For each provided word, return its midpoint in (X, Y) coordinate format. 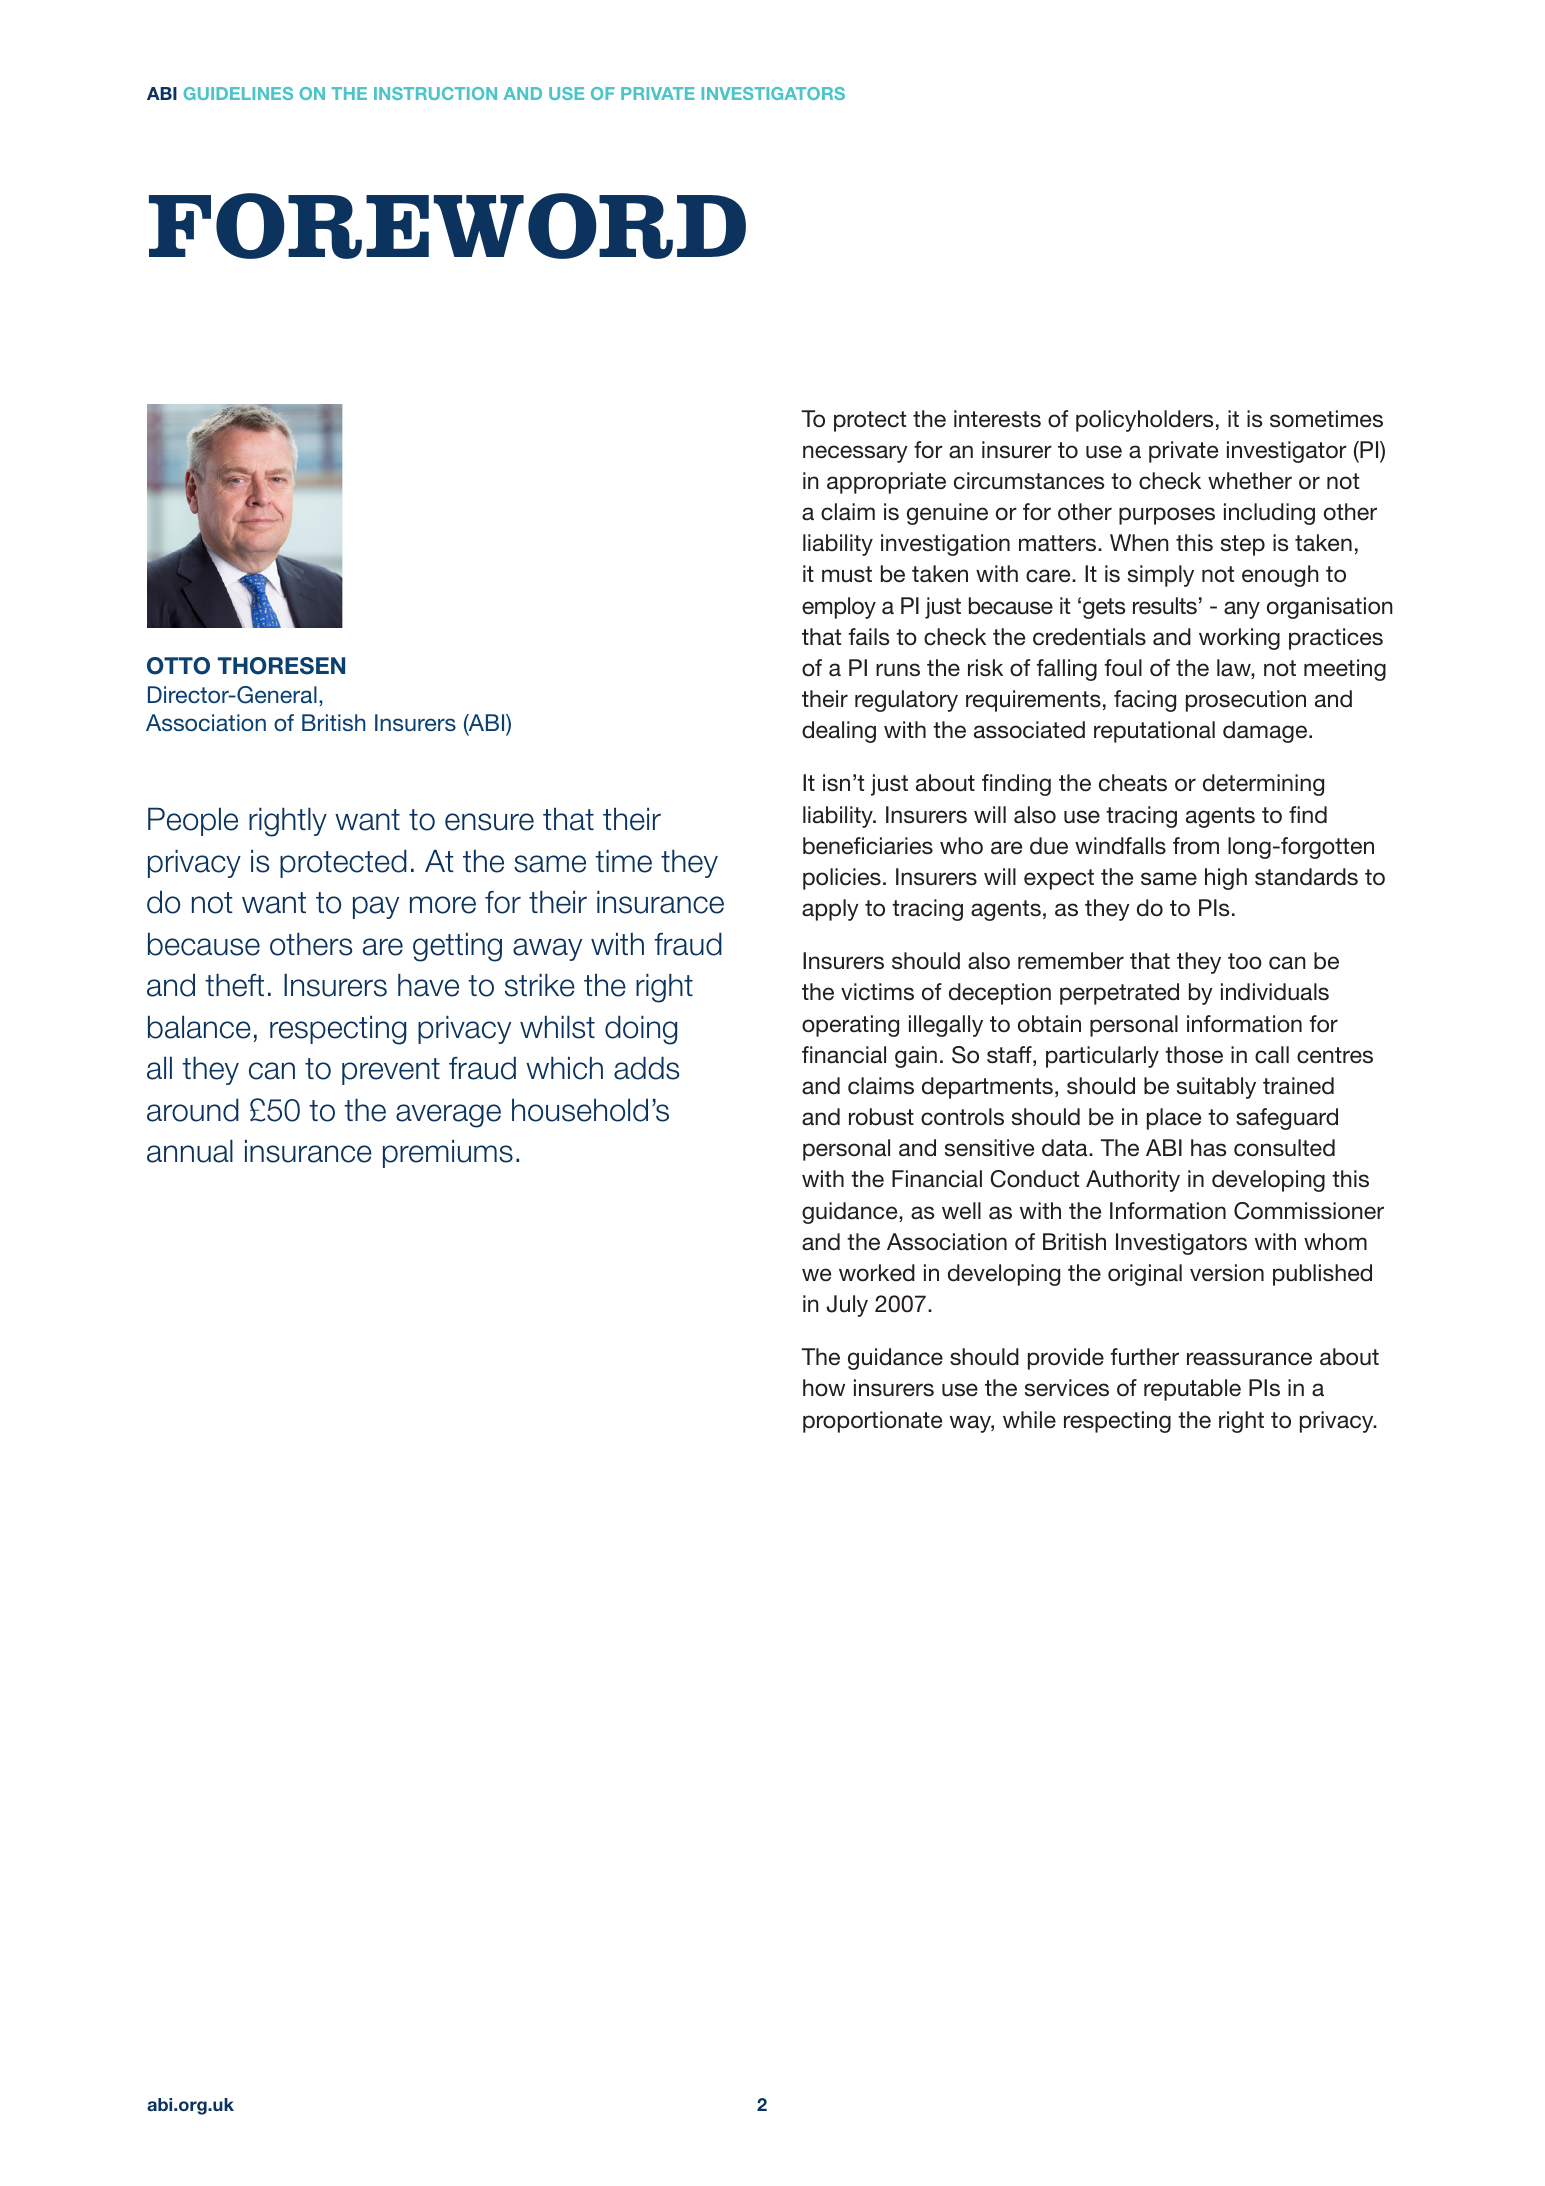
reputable (1192, 1390)
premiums (448, 1153)
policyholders (1144, 421)
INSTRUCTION (435, 93)
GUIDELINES (238, 93)
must (847, 574)
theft (234, 985)
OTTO (178, 666)
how (824, 1388)
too (1245, 961)
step (1243, 545)
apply (830, 910)
